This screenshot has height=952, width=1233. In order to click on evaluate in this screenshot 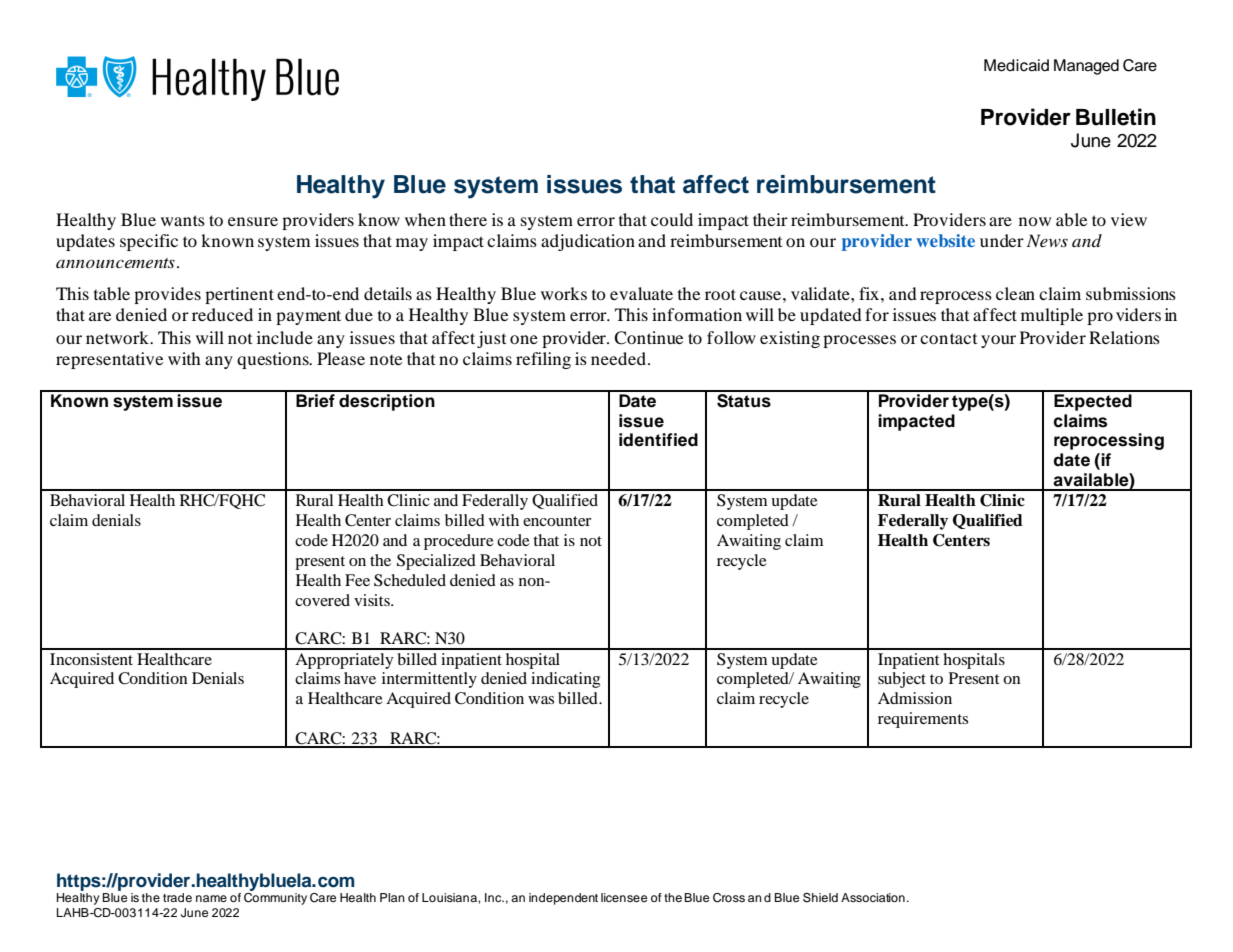, I will do `click(641, 293)`.
